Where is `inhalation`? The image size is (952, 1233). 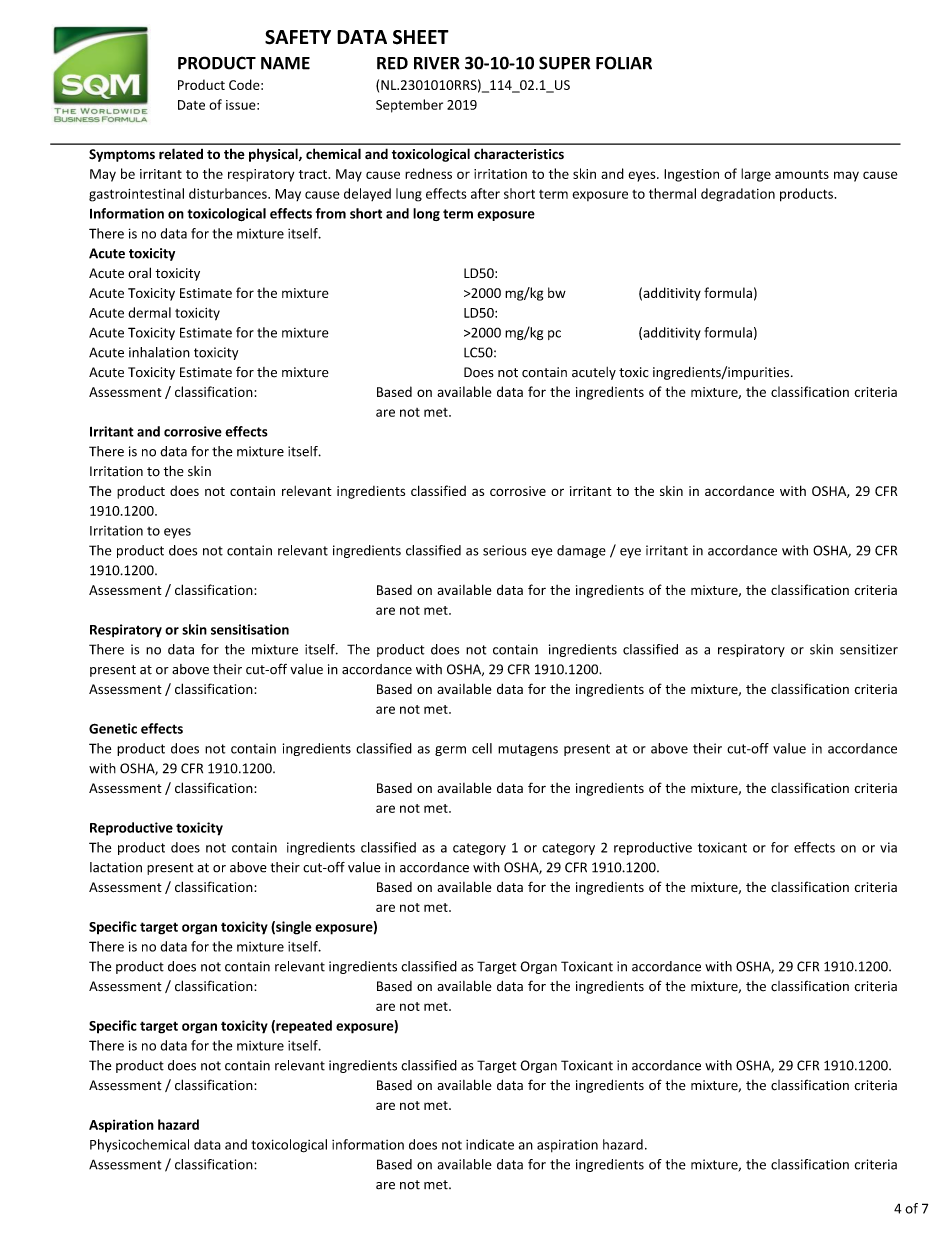 inhalation is located at coordinates (159, 352).
